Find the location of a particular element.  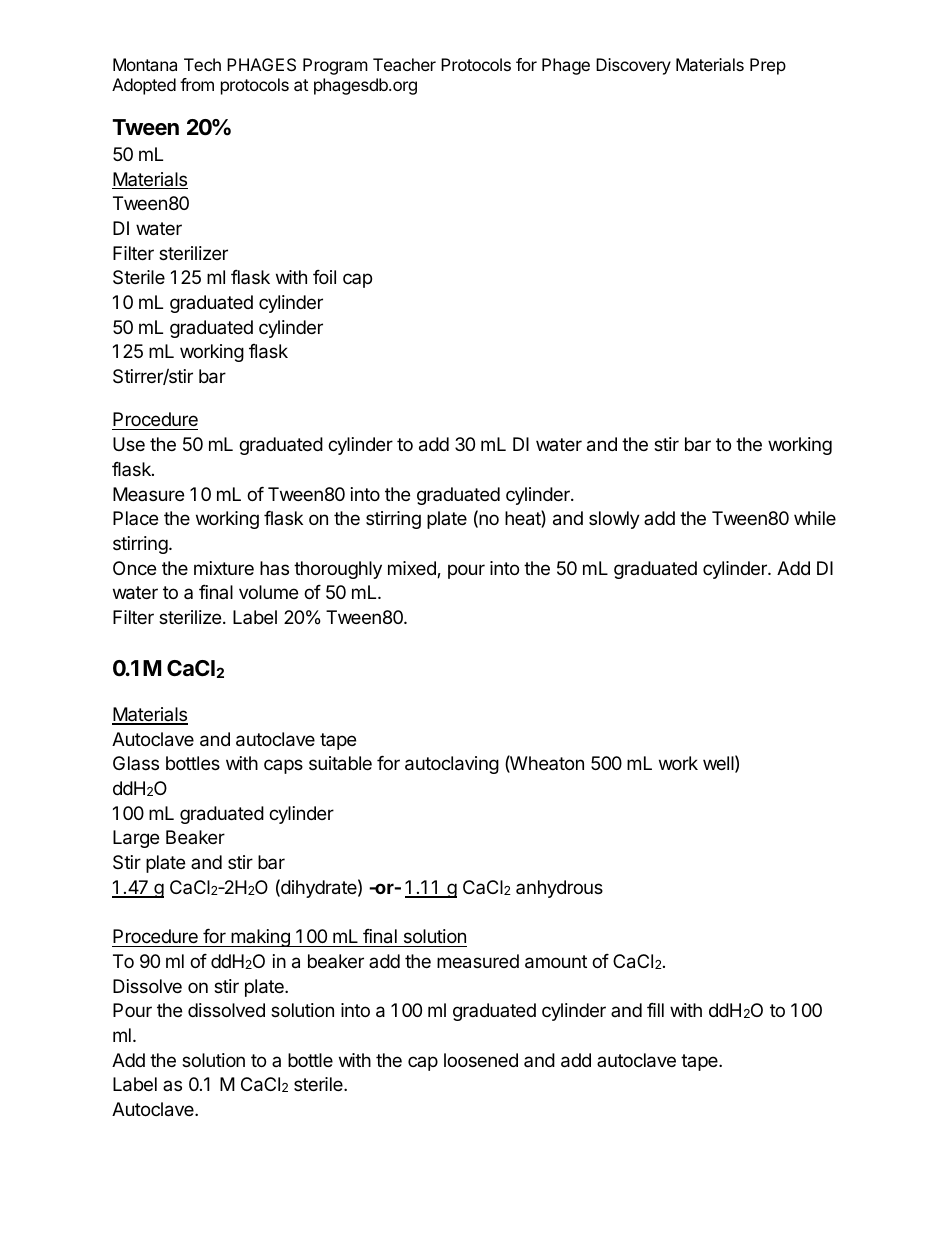

autoclaving is located at coordinates (452, 765).
